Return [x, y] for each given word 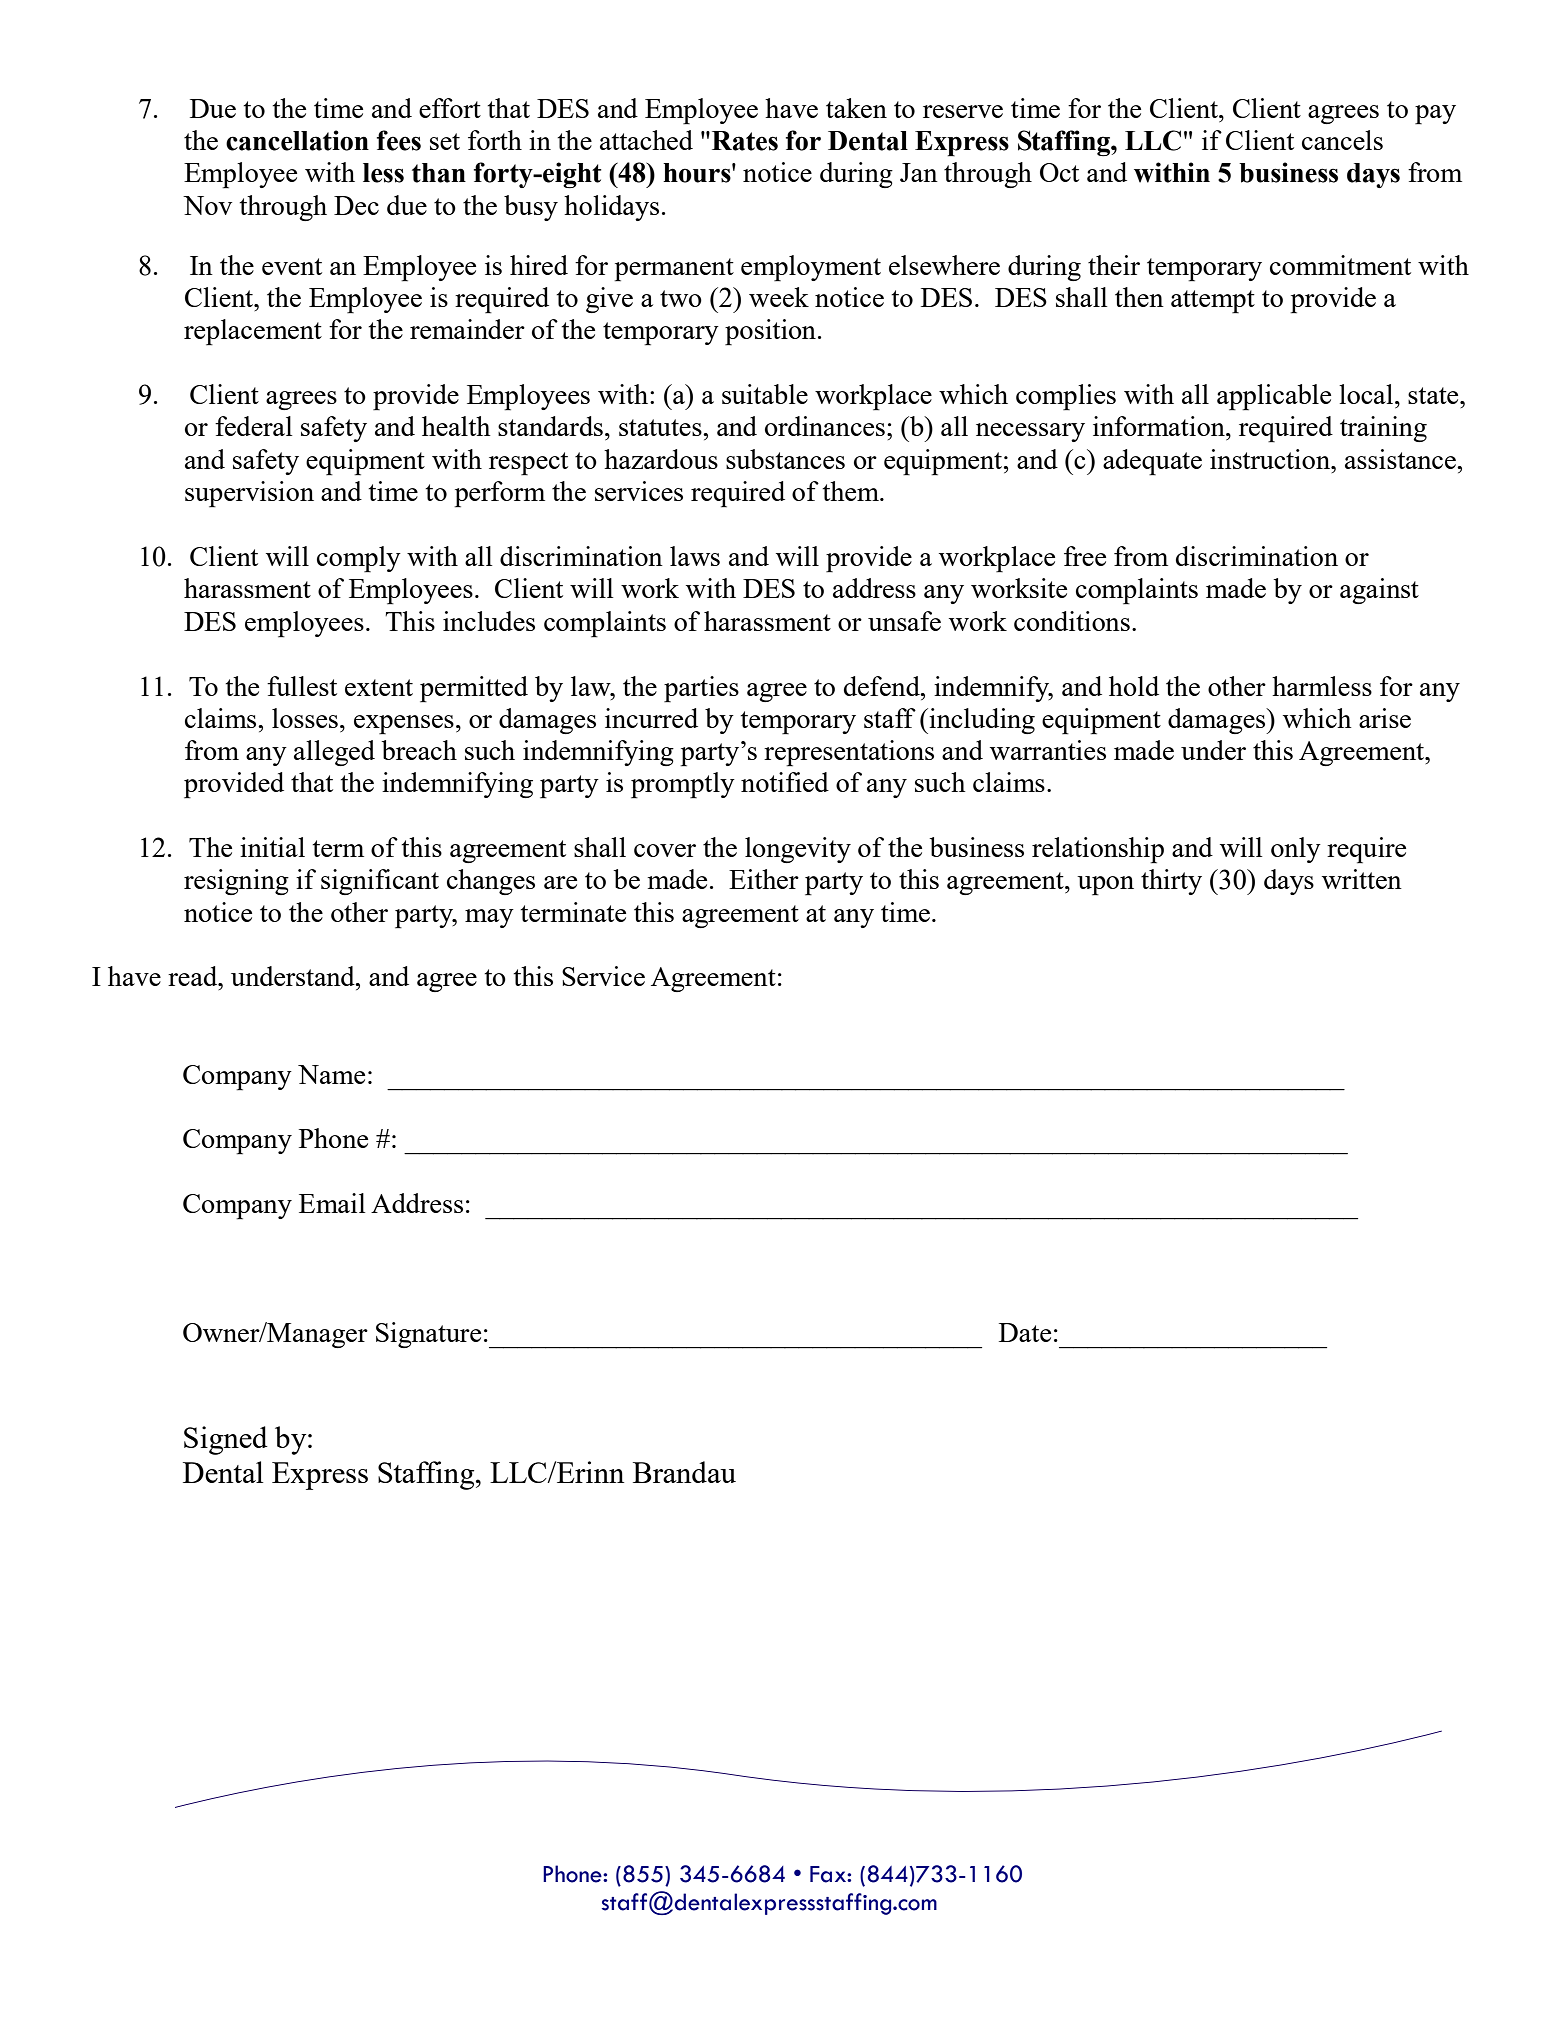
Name [331, 1074]
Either [764, 879]
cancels [1342, 140]
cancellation [297, 140]
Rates [745, 141]
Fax [829, 1874]
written [1362, 879]
